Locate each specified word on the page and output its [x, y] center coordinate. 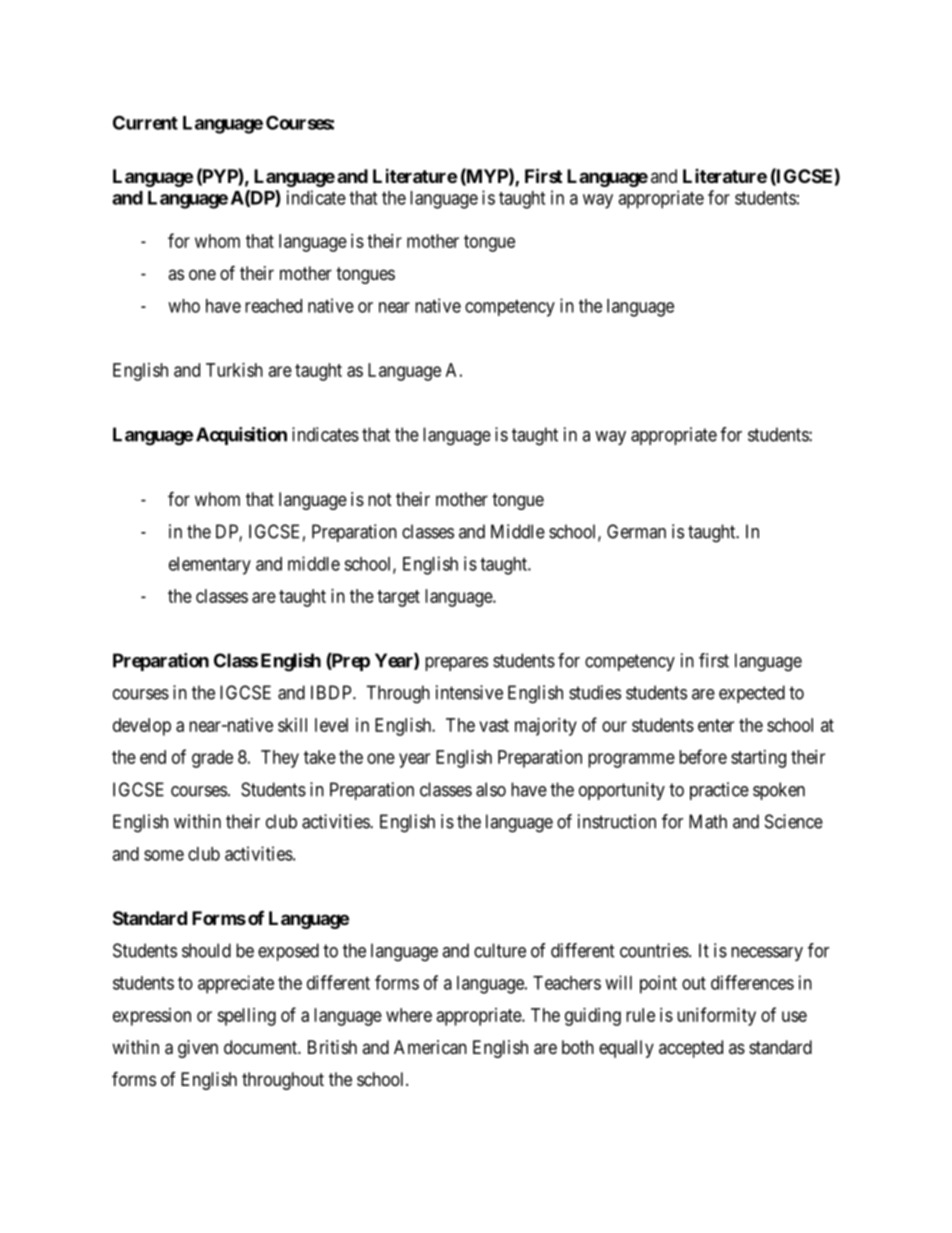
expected [752, 694]
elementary [210, 566]
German [636, 531]
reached [273, 306]
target [398, 598]
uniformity [716, 1016]
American [430, 1047]
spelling [246, 1017]
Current [145, 122]
